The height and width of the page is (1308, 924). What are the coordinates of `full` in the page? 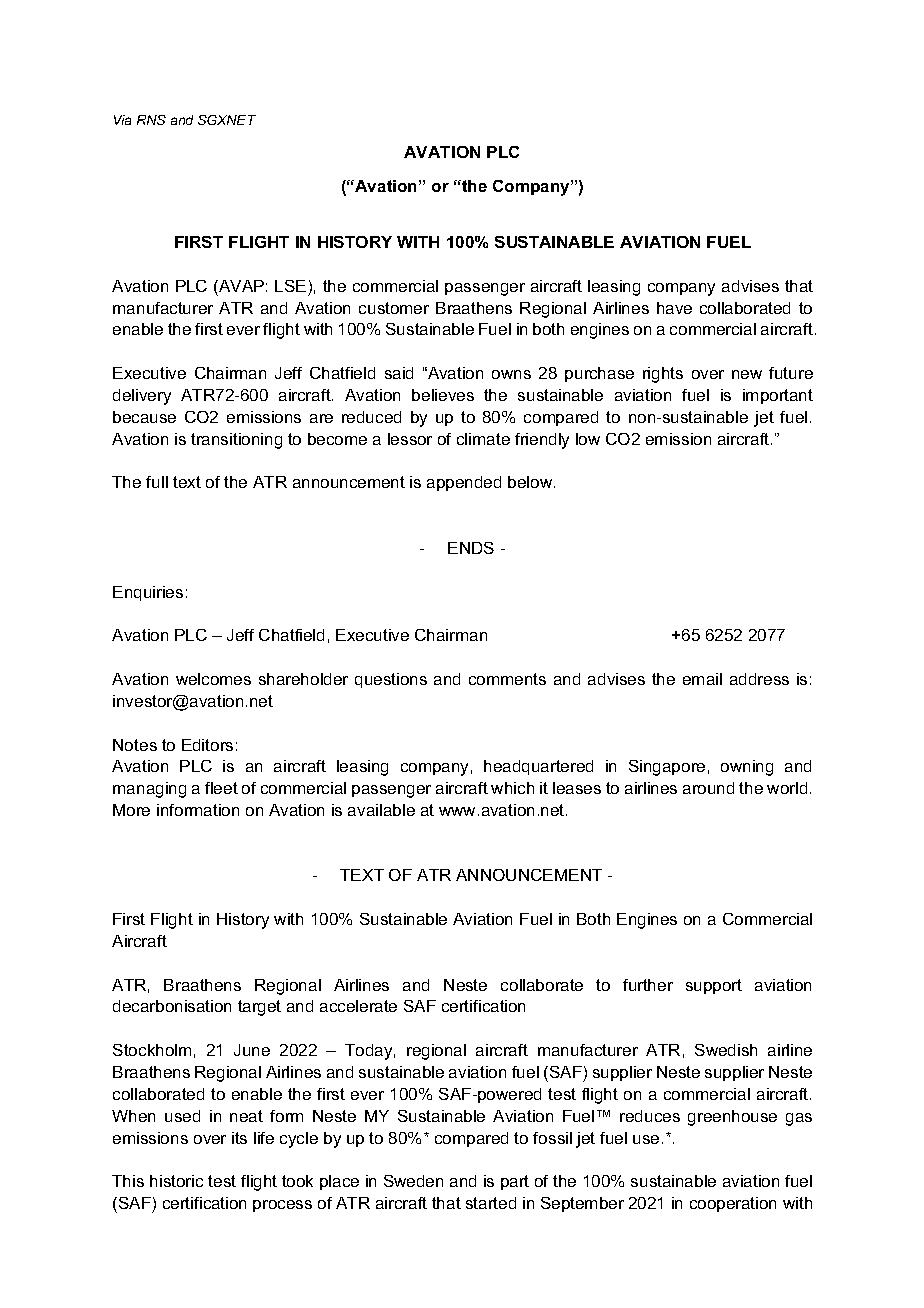 It's located at (157, 482).
